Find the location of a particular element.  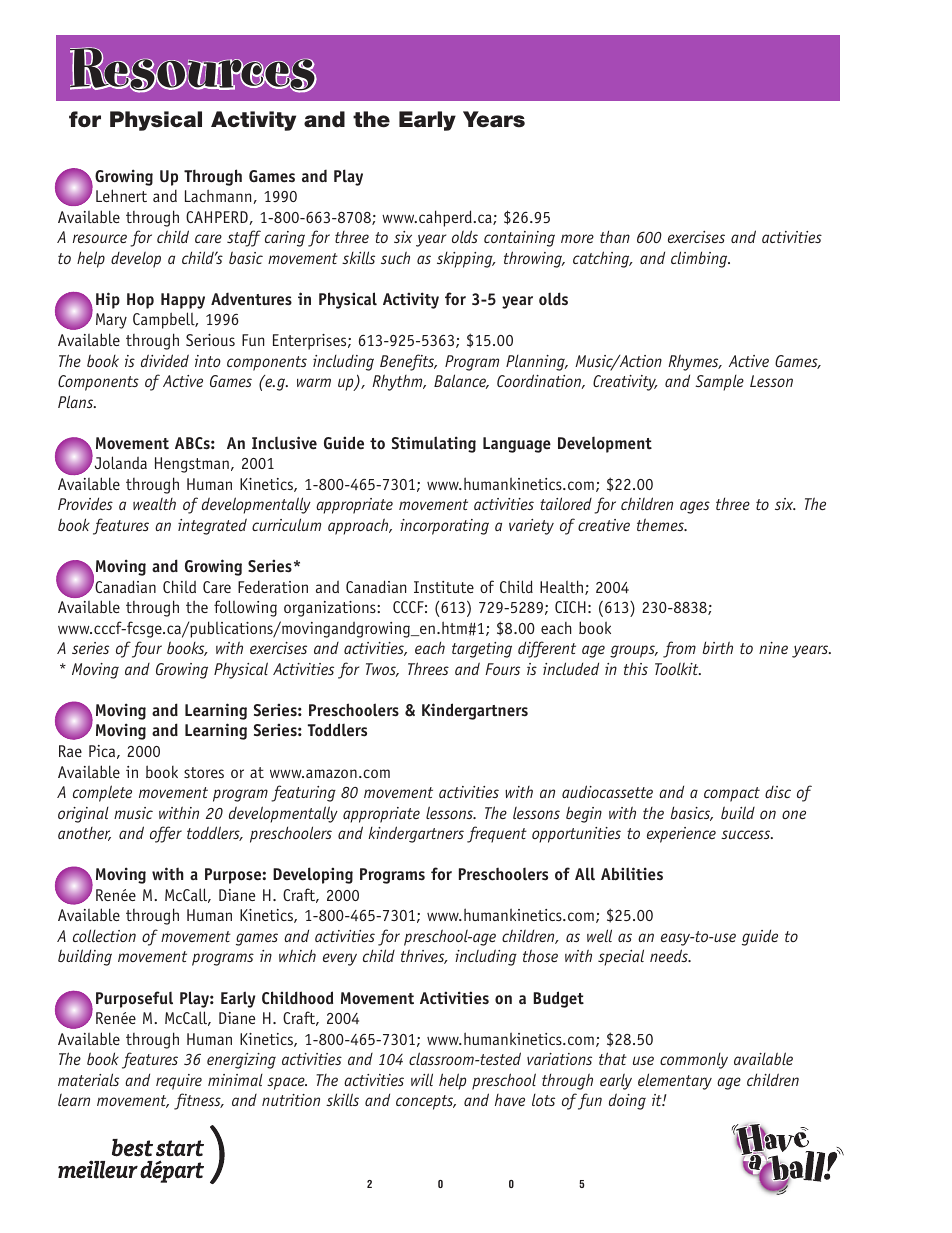

climbing is located at coordinates (700, 259).
